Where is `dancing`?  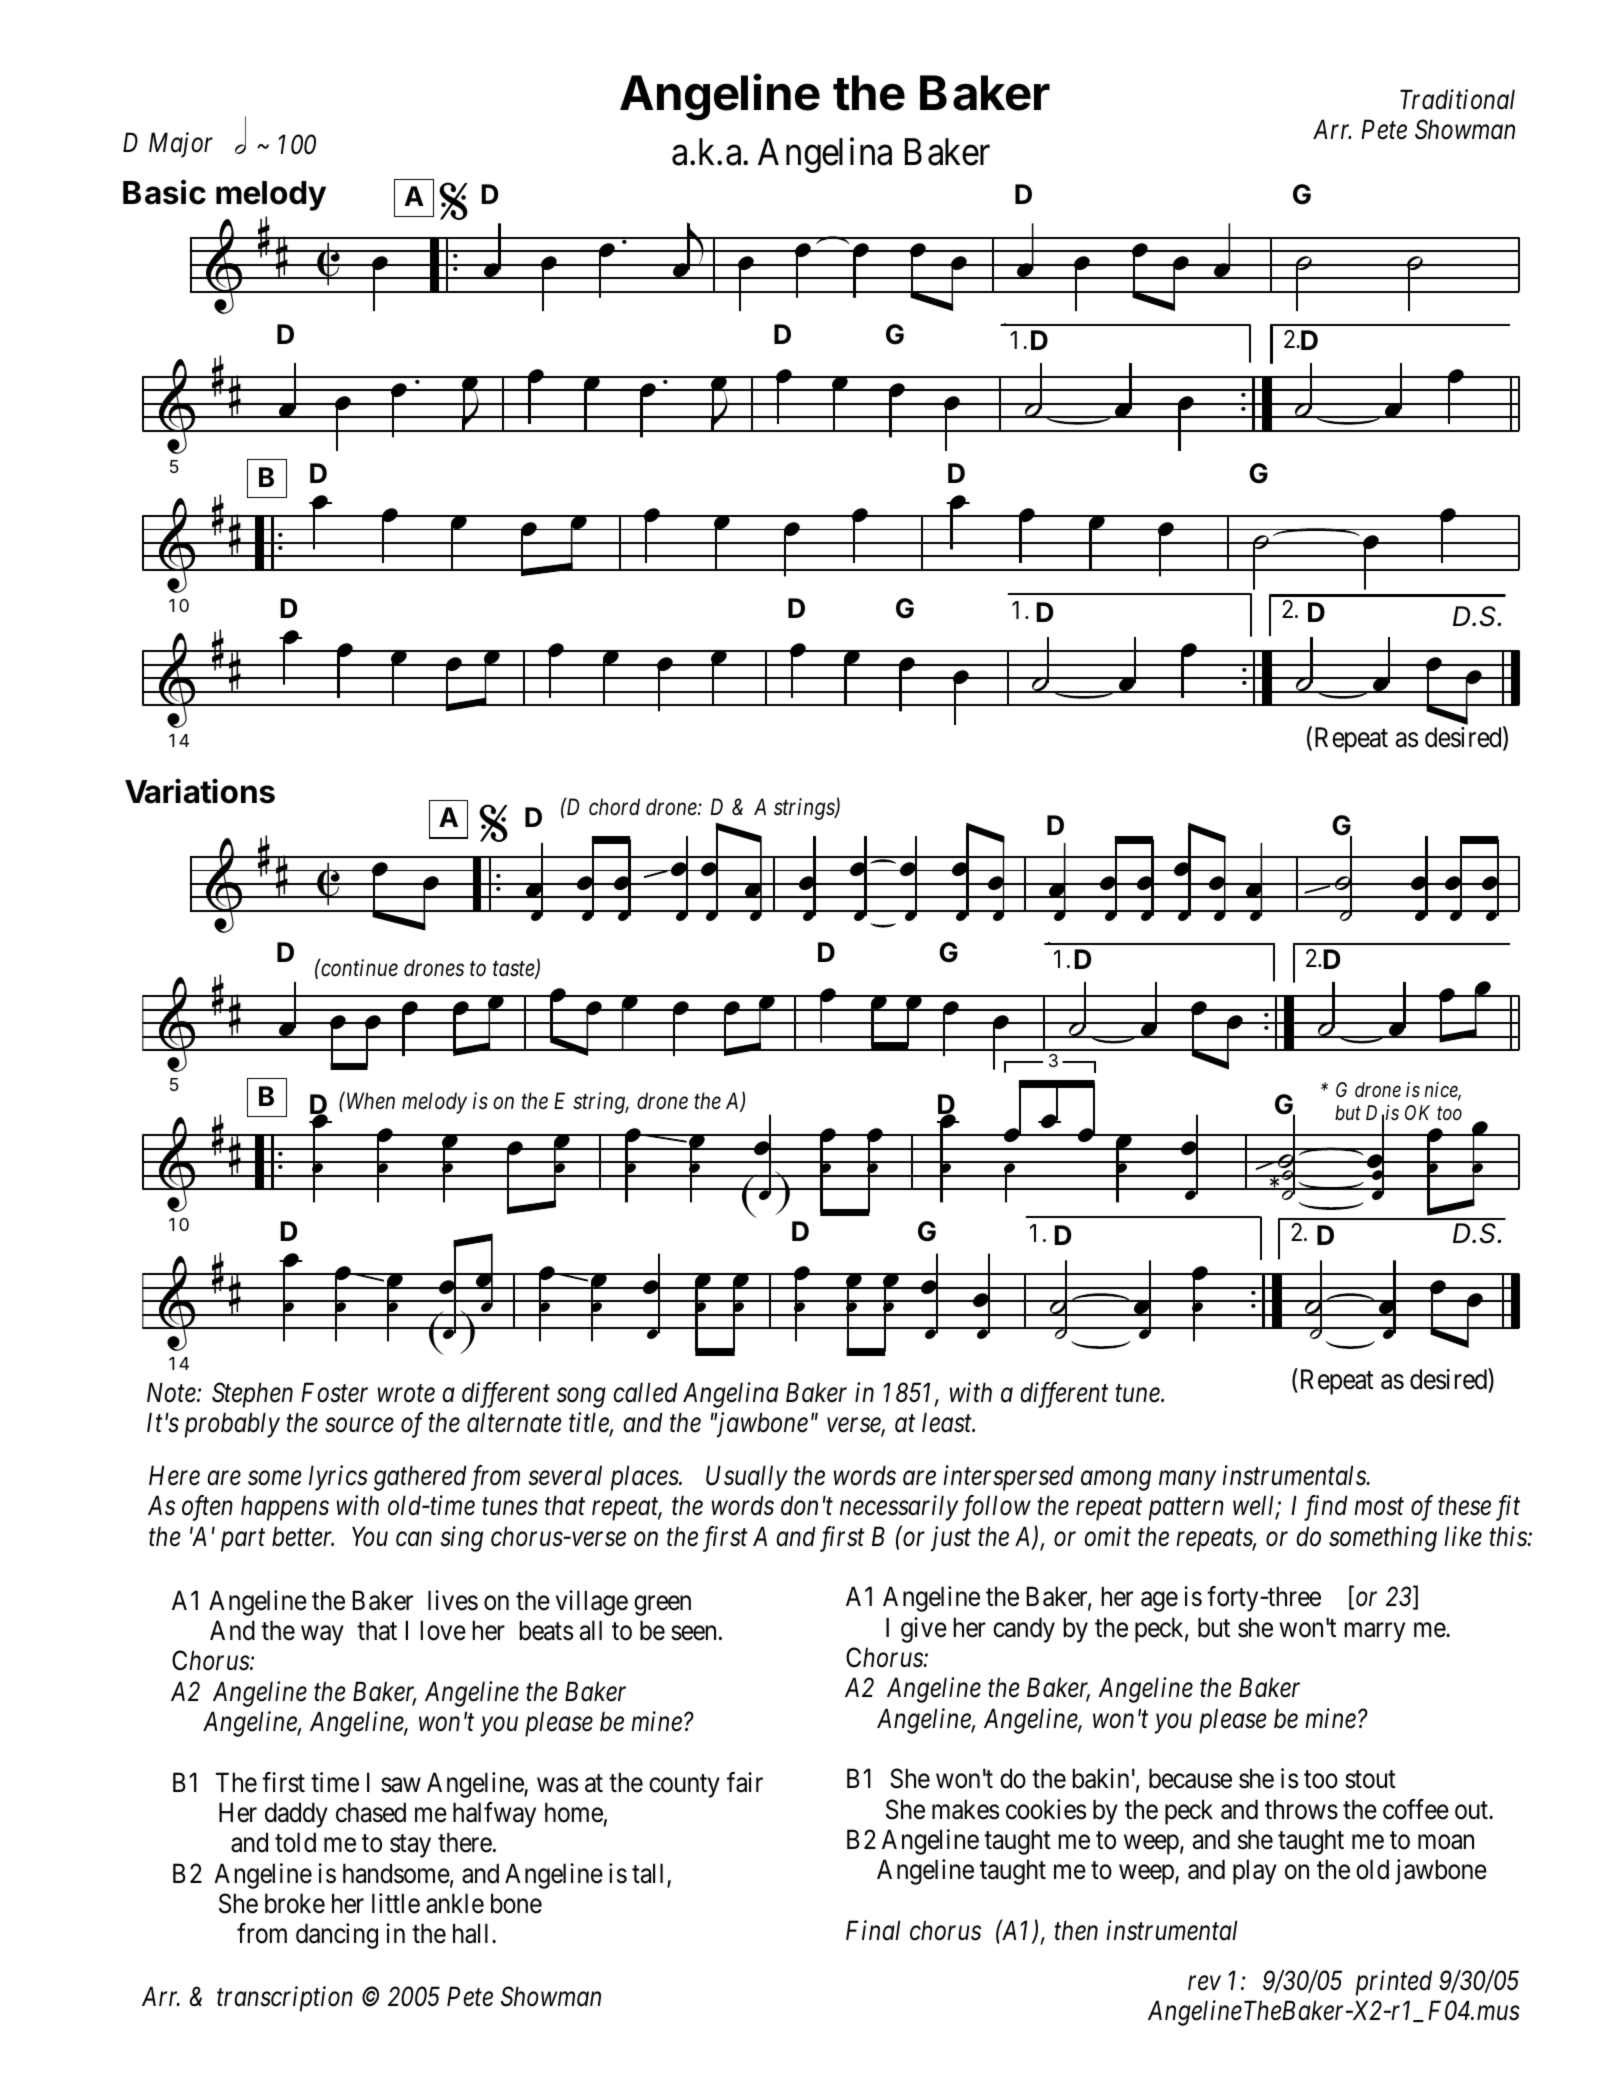 dancing is located at coordinates (337, 1936).
